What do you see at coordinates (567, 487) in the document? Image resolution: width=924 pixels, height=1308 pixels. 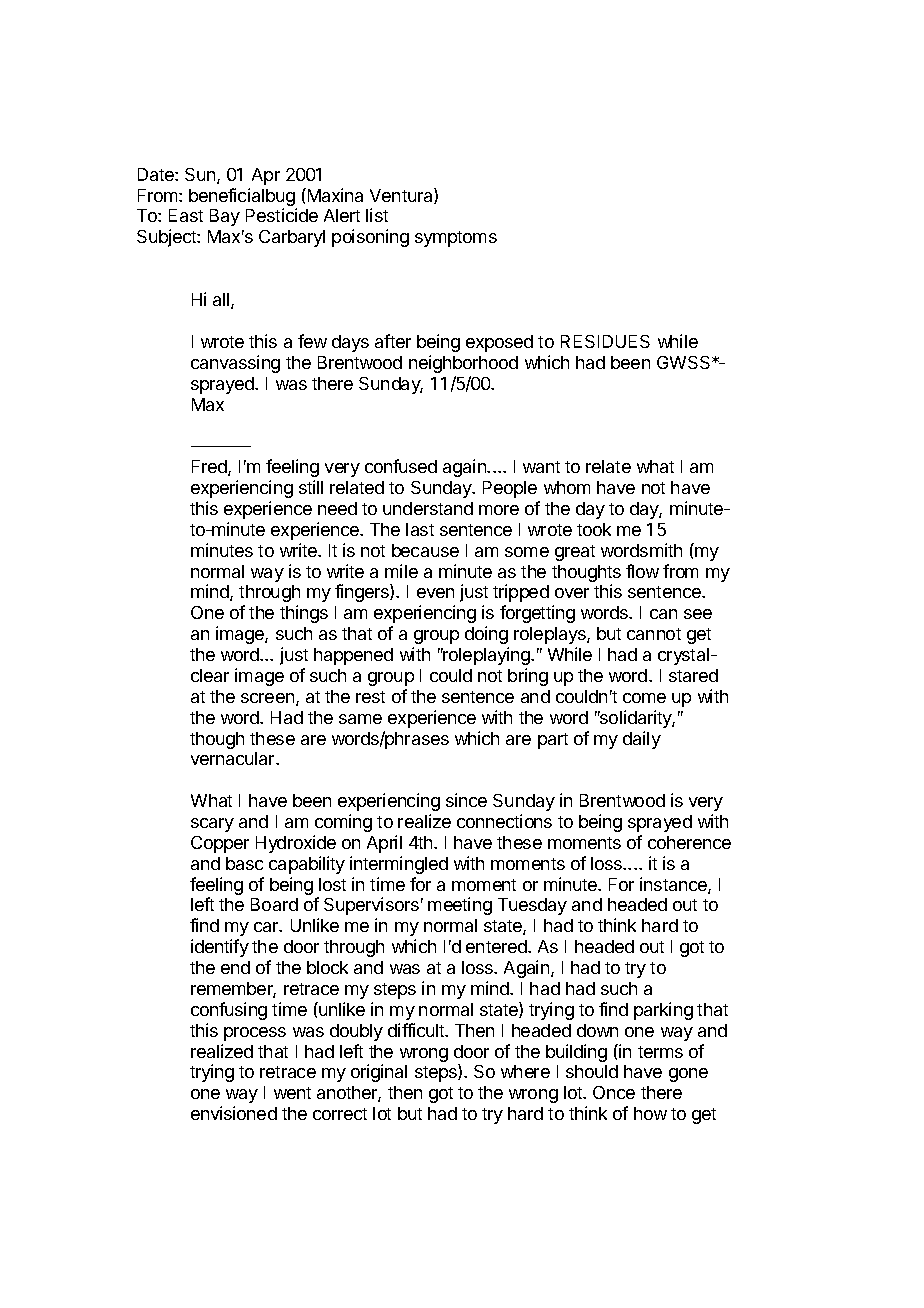 I see `whom` at bounding box center [567, 487].
